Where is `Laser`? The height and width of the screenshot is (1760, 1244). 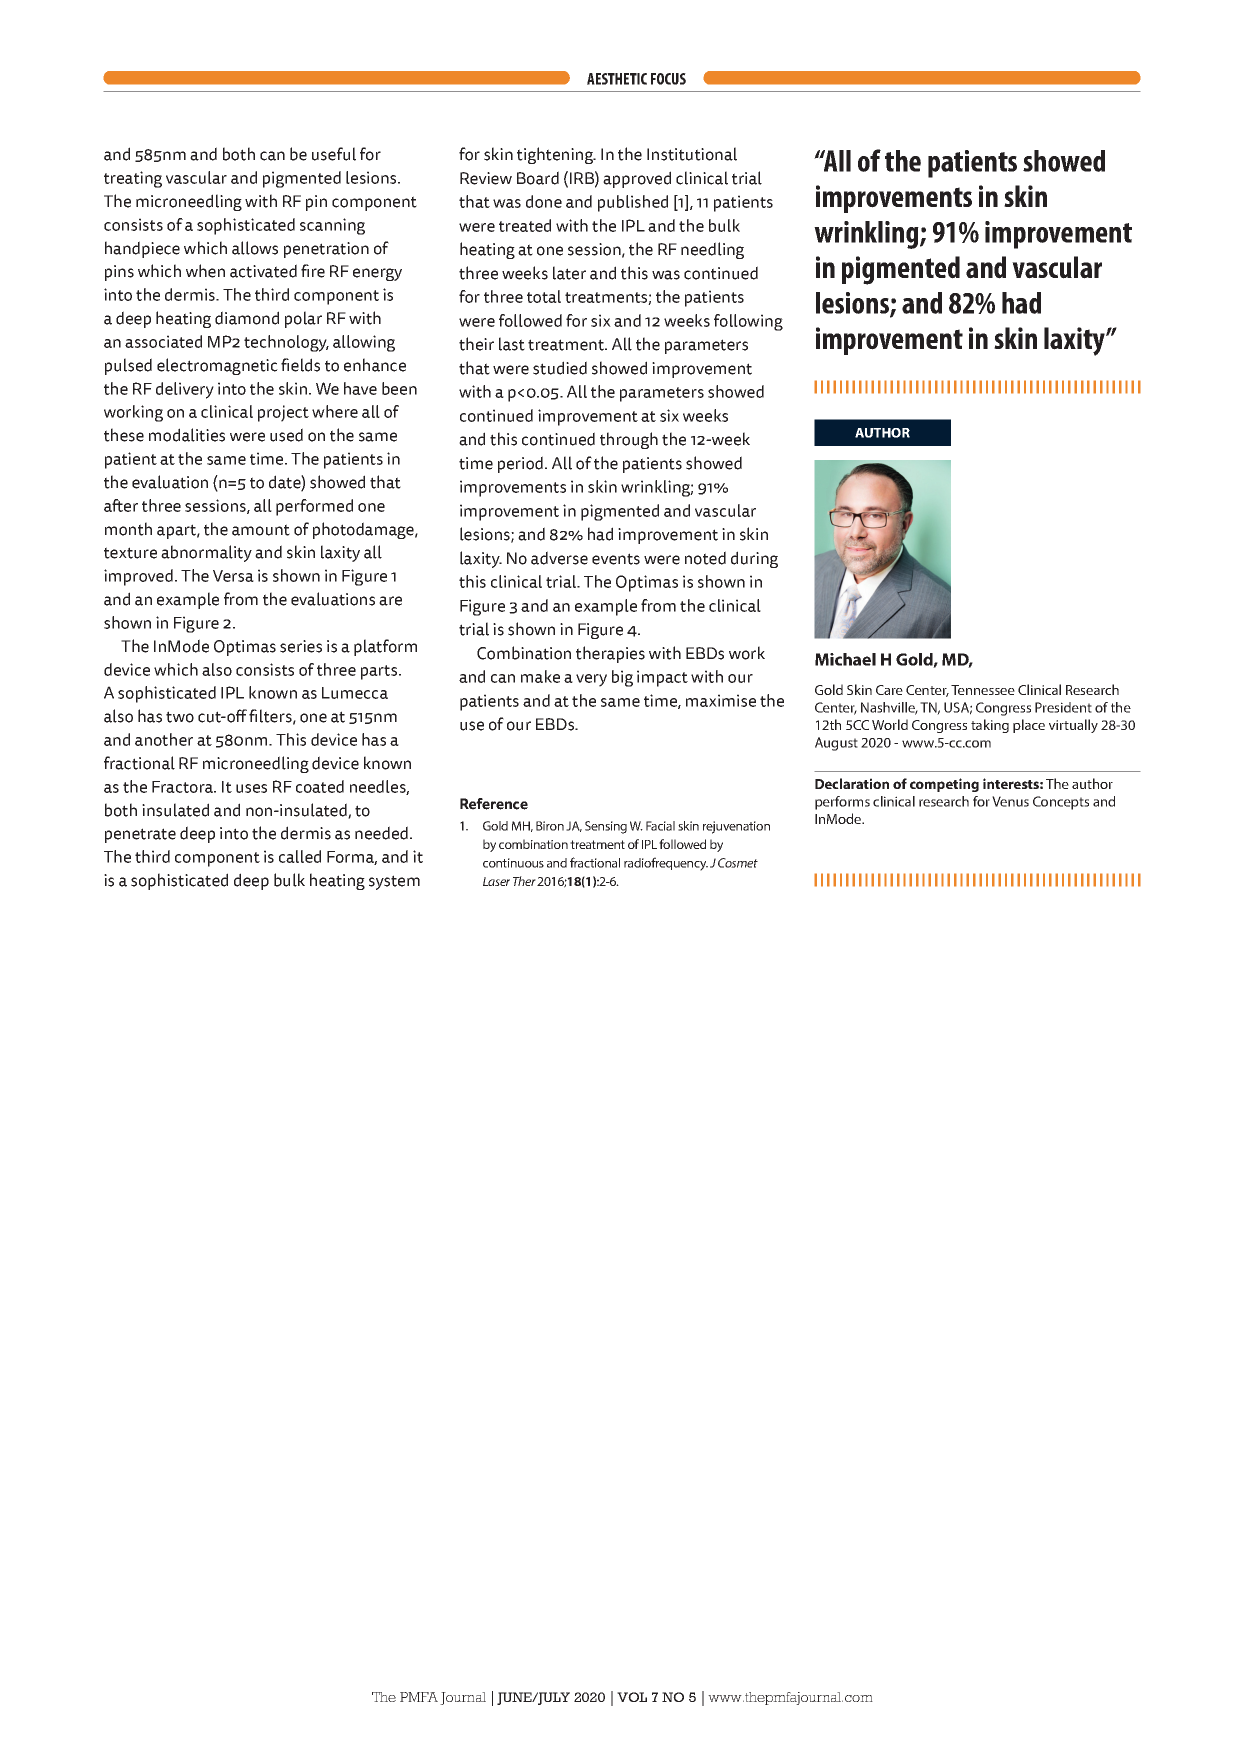
Laser is located at coordinates (496, 881).
